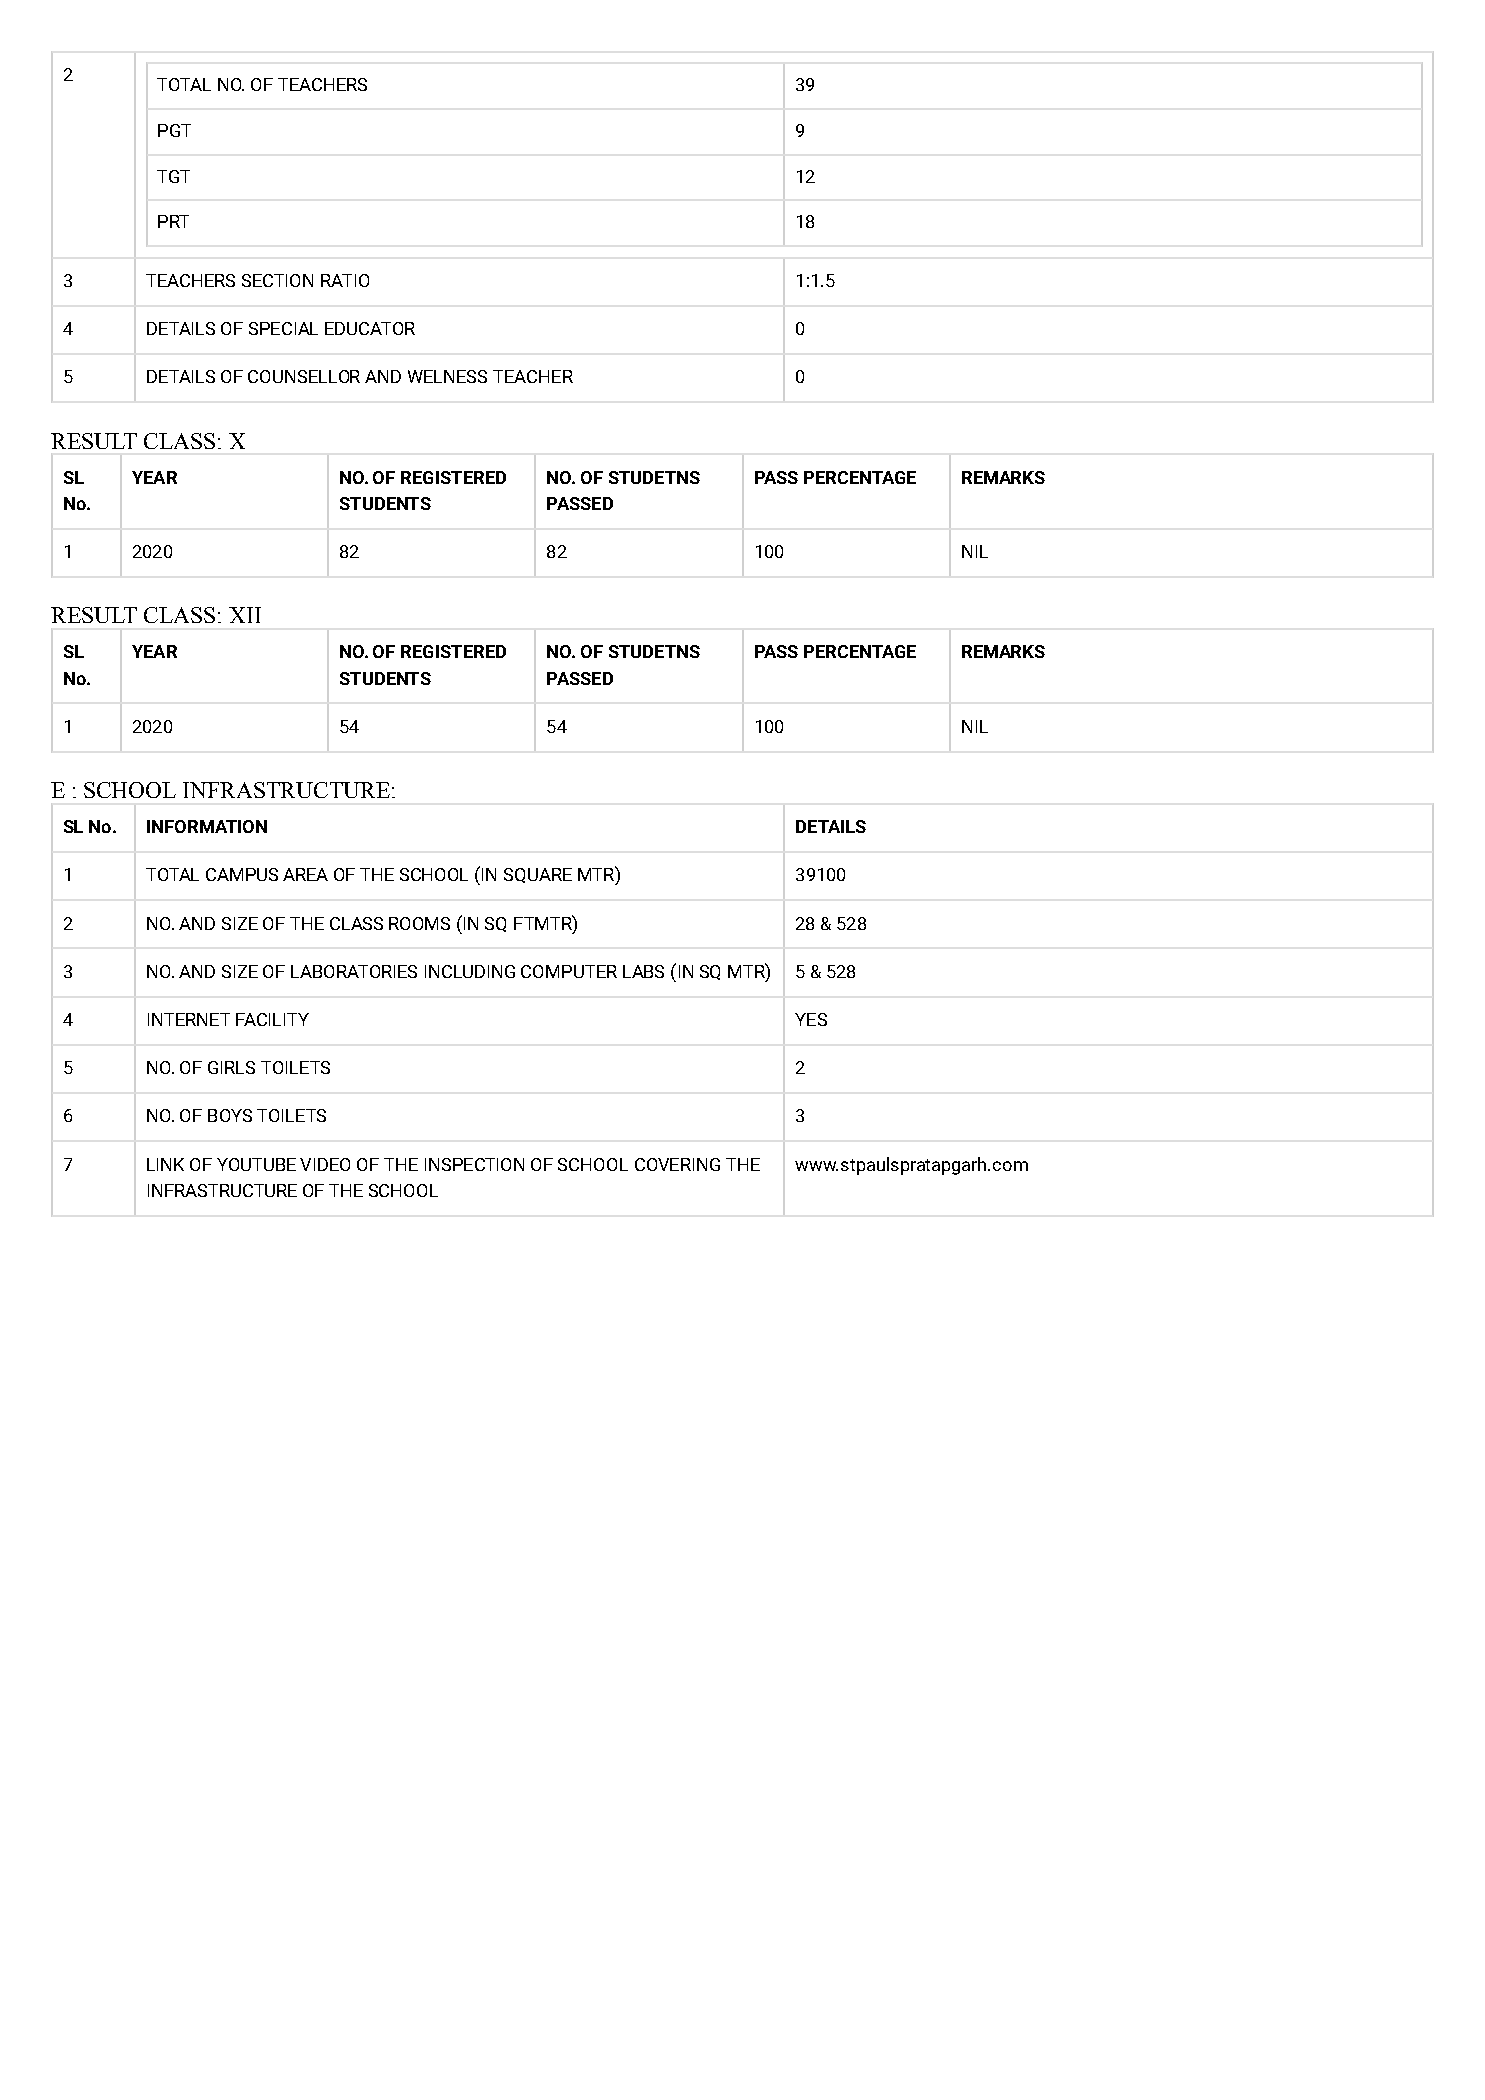 The height and width of the page is (2100, 1485). Describe the element at coordinates (230, 1115) in the page. I see `BOYS` at that location.
